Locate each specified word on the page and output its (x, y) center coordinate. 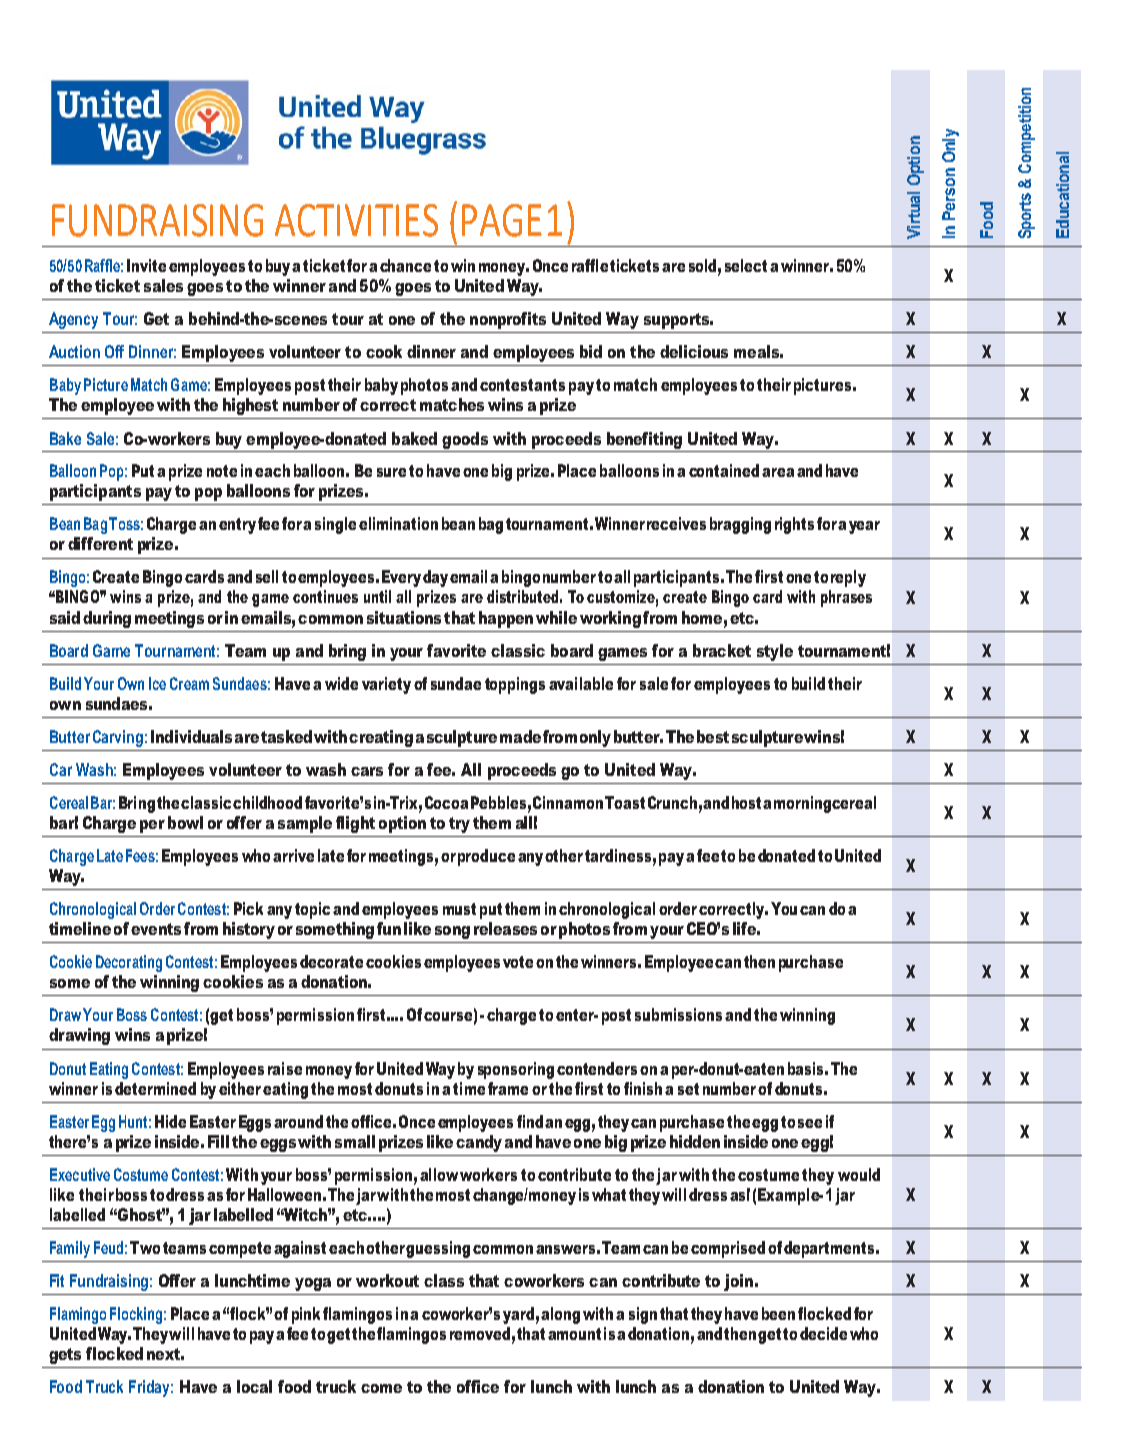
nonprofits (508, 320)
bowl (185, 822)
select (746, 265)
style (775, 652)
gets (65, 1356)
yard (518, 1315)
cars (367, 771)
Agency (73, 320)
